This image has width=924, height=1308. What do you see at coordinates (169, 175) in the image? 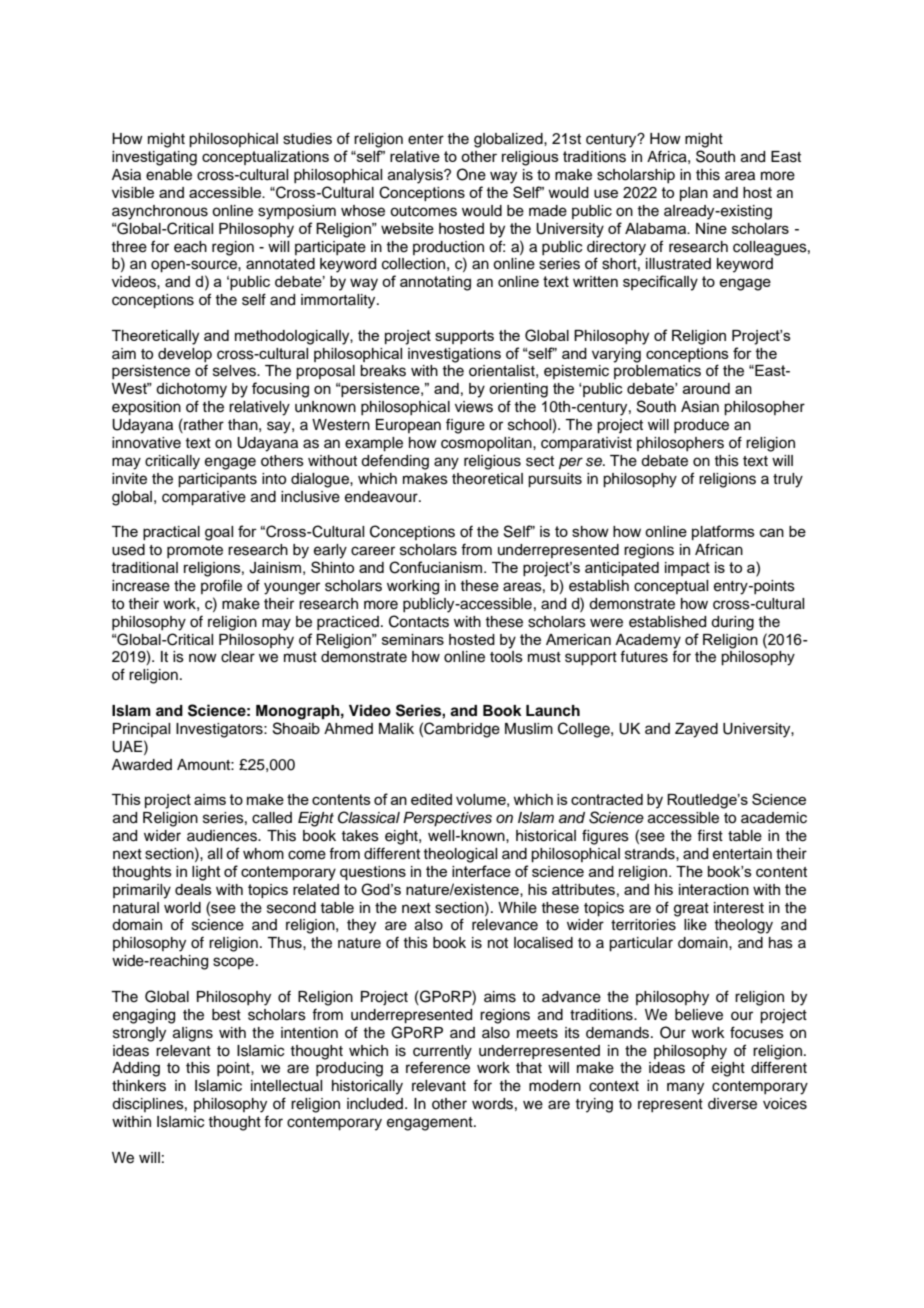
I see `enable` at bounding box center [169, 175].
